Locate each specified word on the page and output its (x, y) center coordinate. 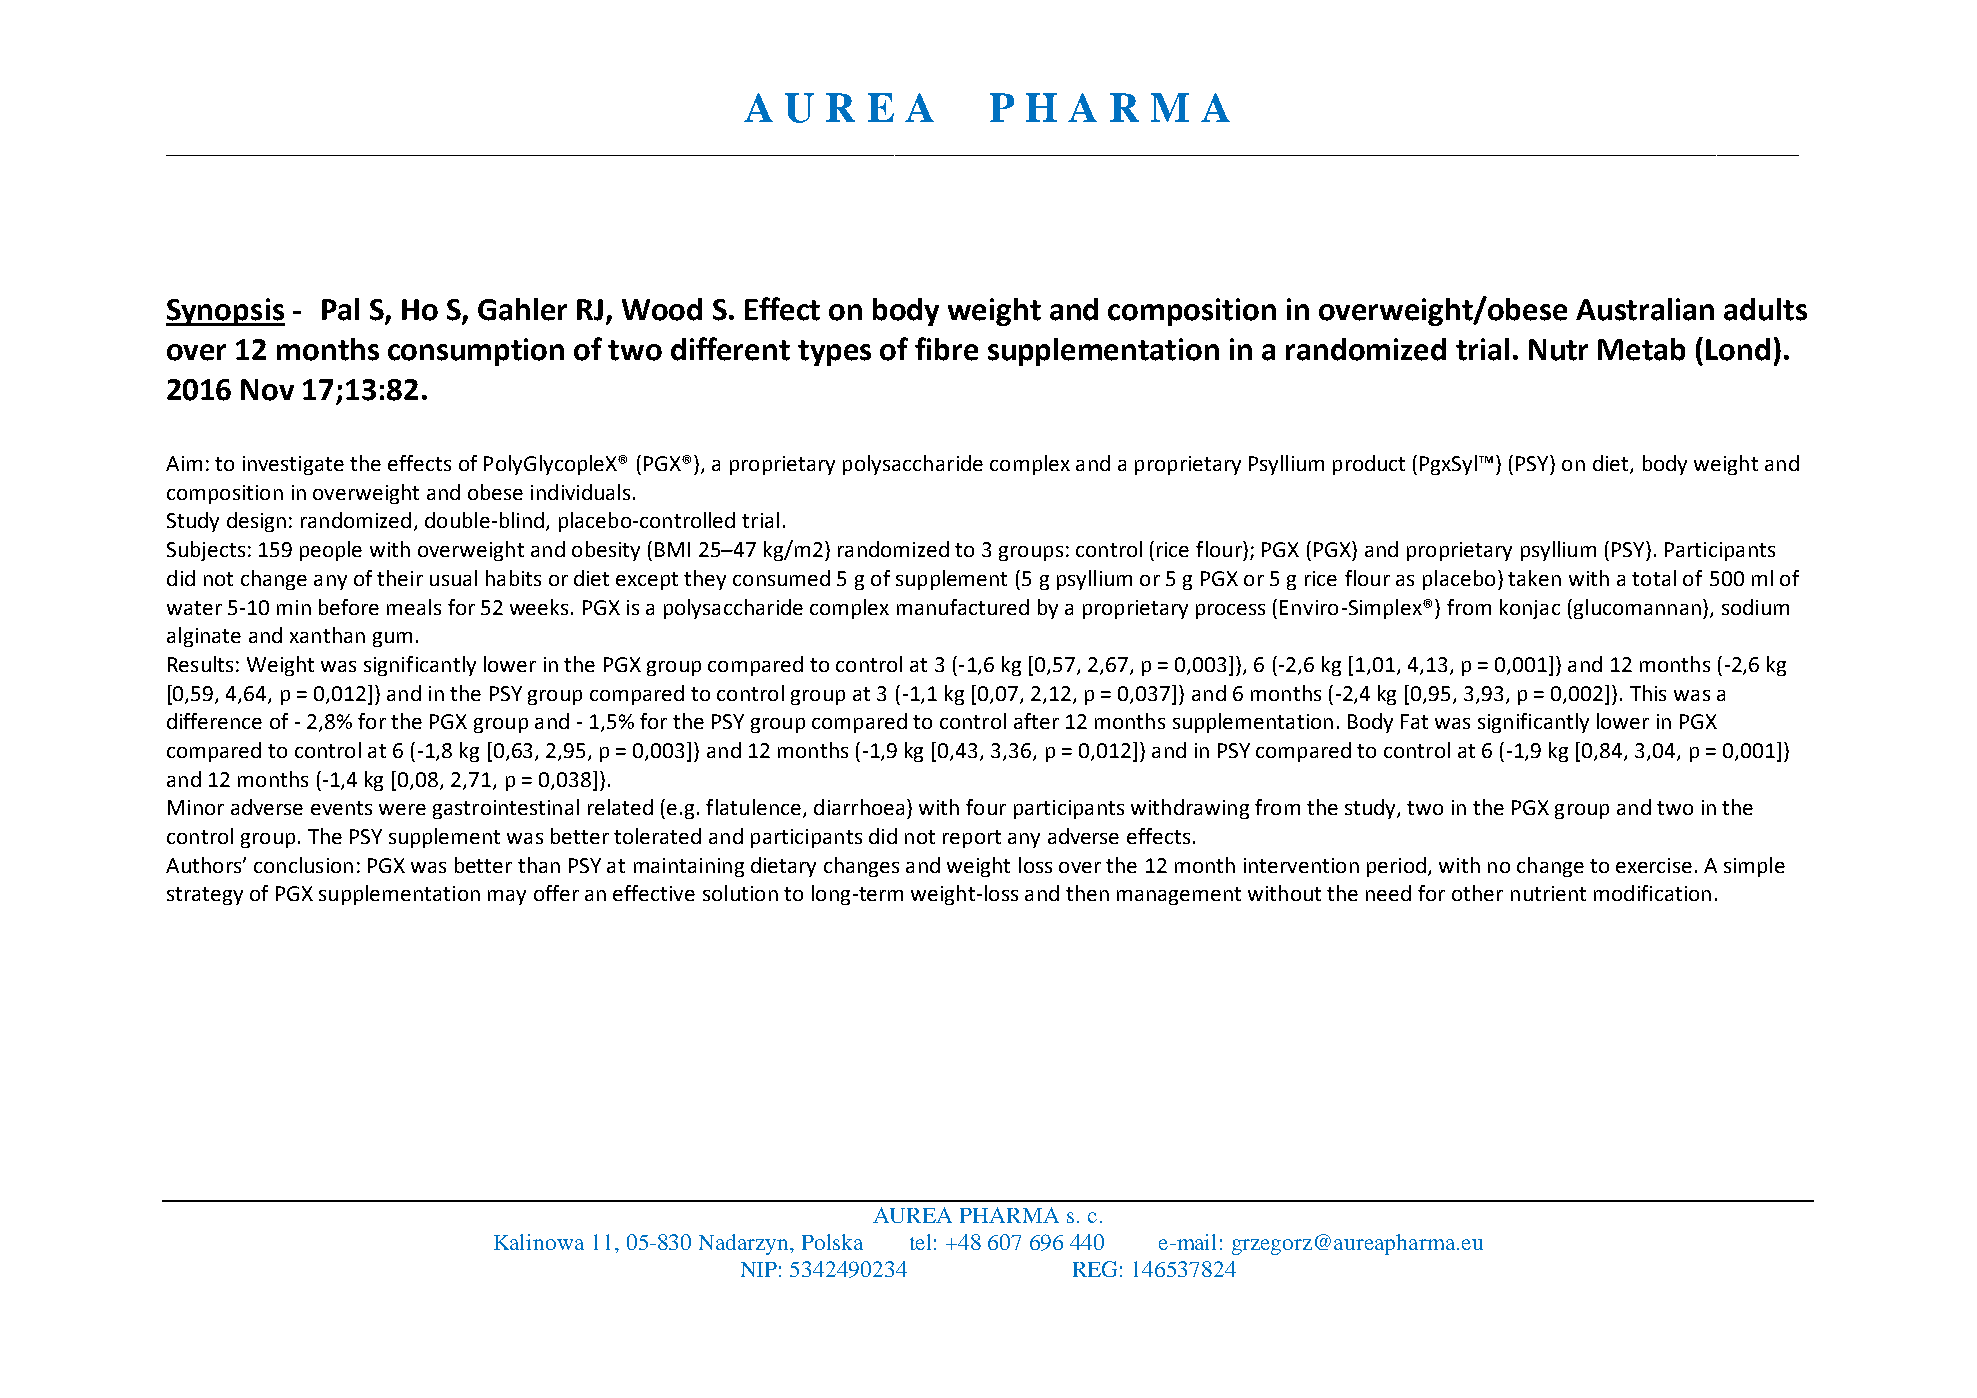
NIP (759, 1269)
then (1087, 893)
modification (1652, 893)
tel (920, 1242)
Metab (1641, 349)
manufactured (963, 607)
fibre (946, 349)
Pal (340, 309)
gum (392, 639)
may (507, 897)
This (1648, 693)
